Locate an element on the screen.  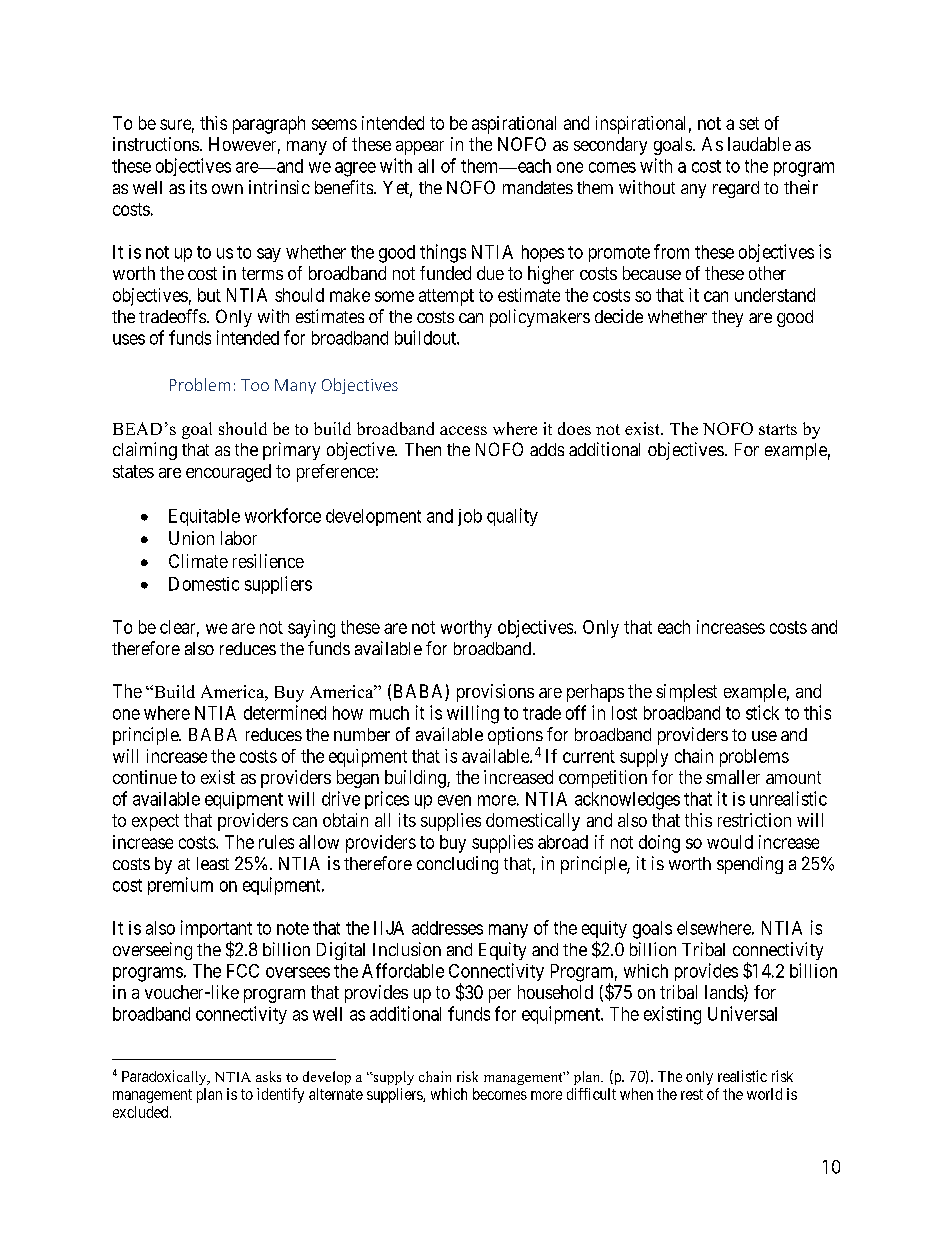
access is located at coordinates (463, 430).
